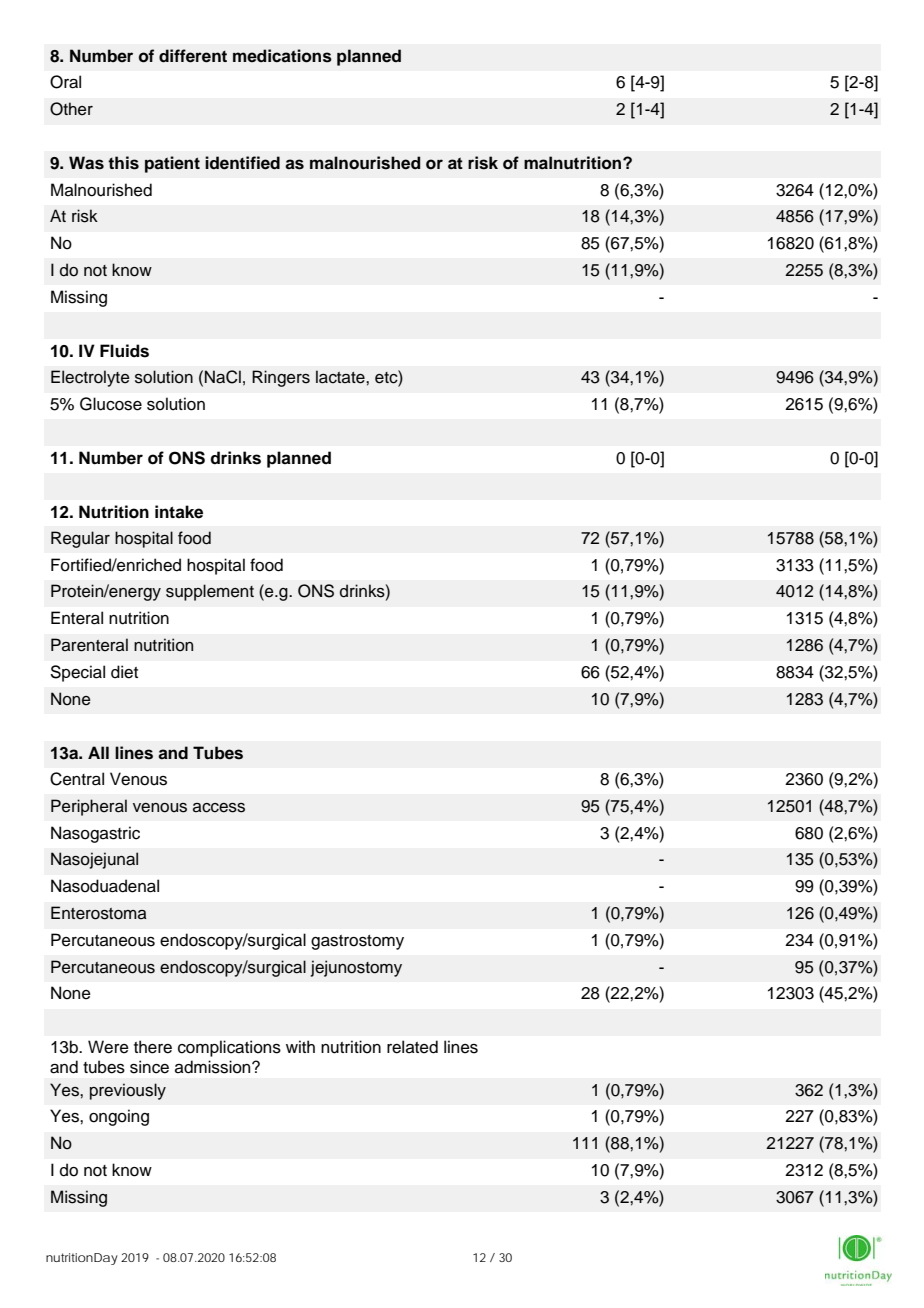  Describe the element at coordinates (341, 377) in the screenshot. I see `lactate` at that location.
